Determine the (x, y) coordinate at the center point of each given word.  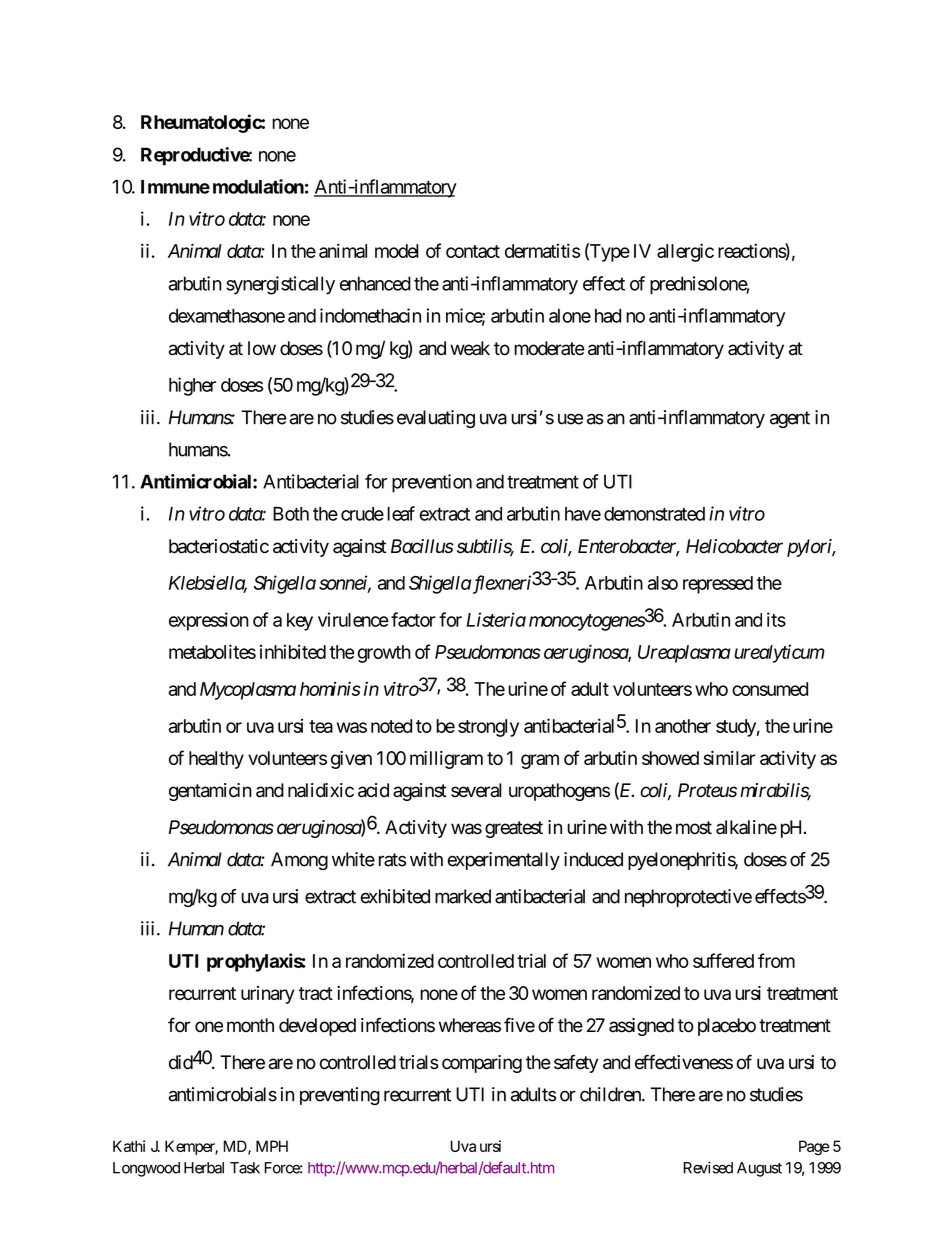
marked (463, 896)
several (476, 790)
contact (473, 251)
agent (790, 419)
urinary (268, 995)
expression (209, 621)
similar (729, 758)
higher (192, 386)
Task (245, 1168)
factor (413, 619)
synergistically (280, 285)
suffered (723, 960)
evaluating (436, 419)
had (608, 316)
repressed (718, 585)
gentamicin (210, 792)
